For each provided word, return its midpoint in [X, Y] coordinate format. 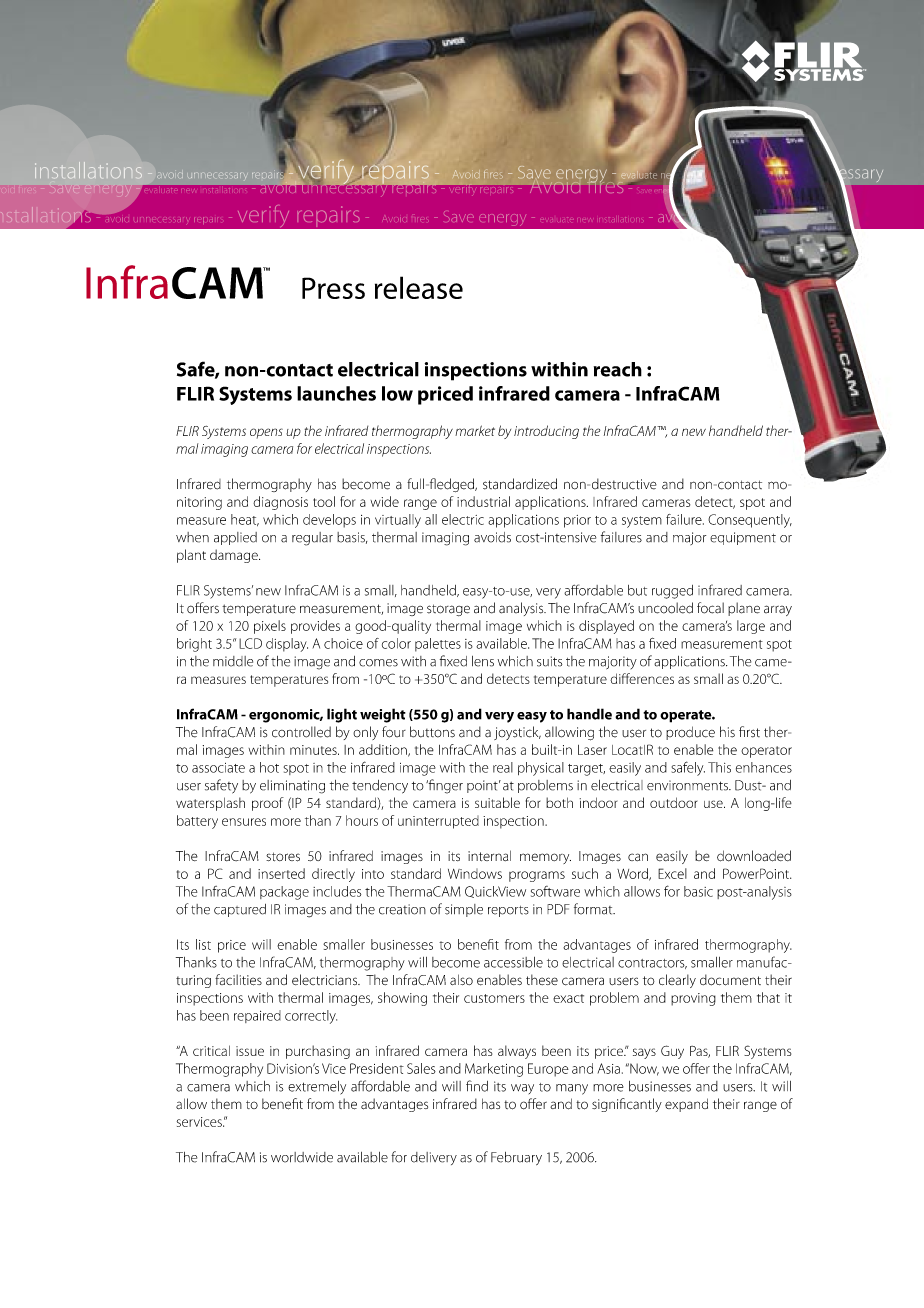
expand [686, 1105]
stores [283, 857]
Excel [672, 873]
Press [333, 288]
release [419, 287]
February [516, 1158]
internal [489, 855]
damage [235, 556]
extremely [317, 1088]
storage [448, 610]
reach [618, 369]
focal [710, 608]
